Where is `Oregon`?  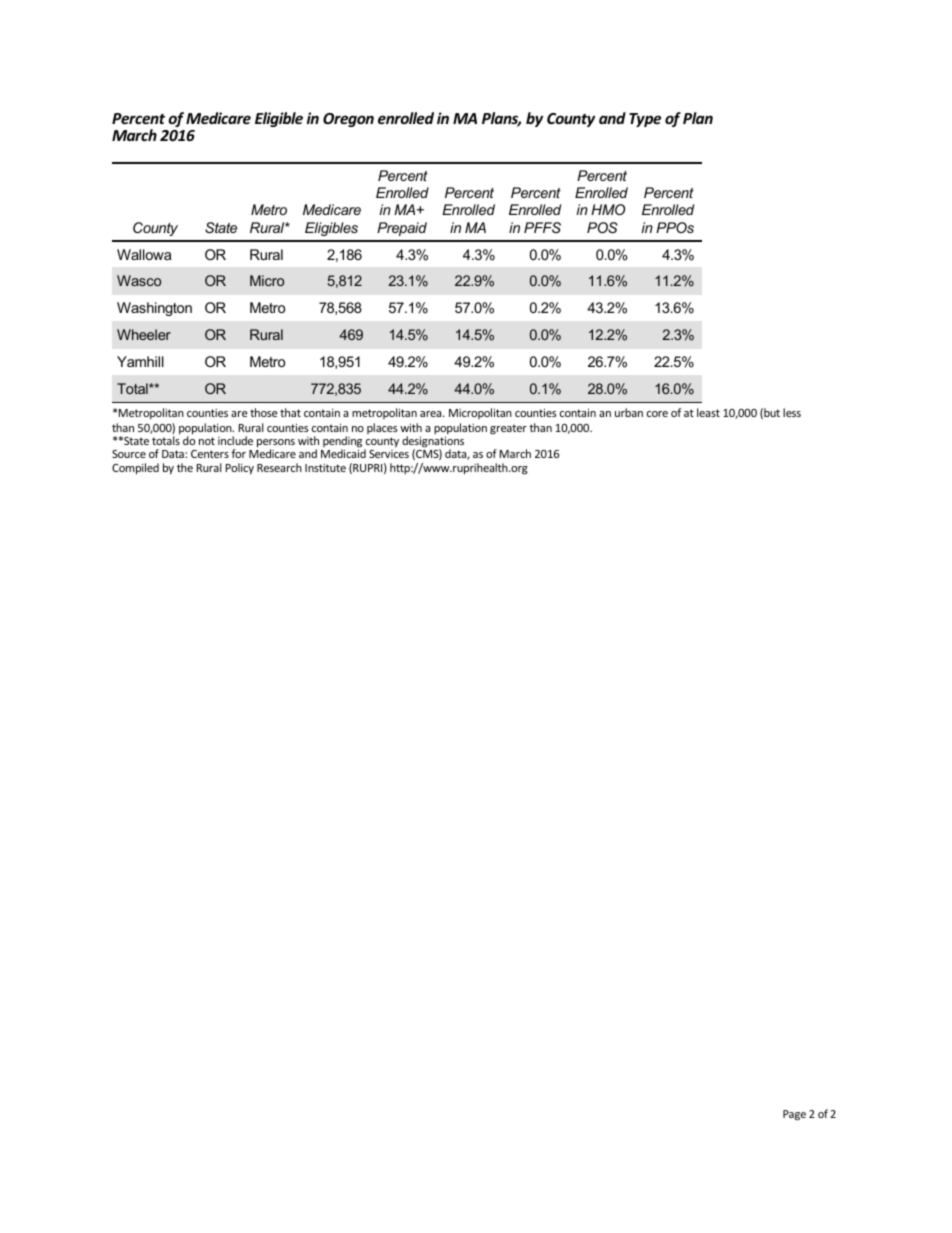
Oregon is located at coordinates (348, 120).
